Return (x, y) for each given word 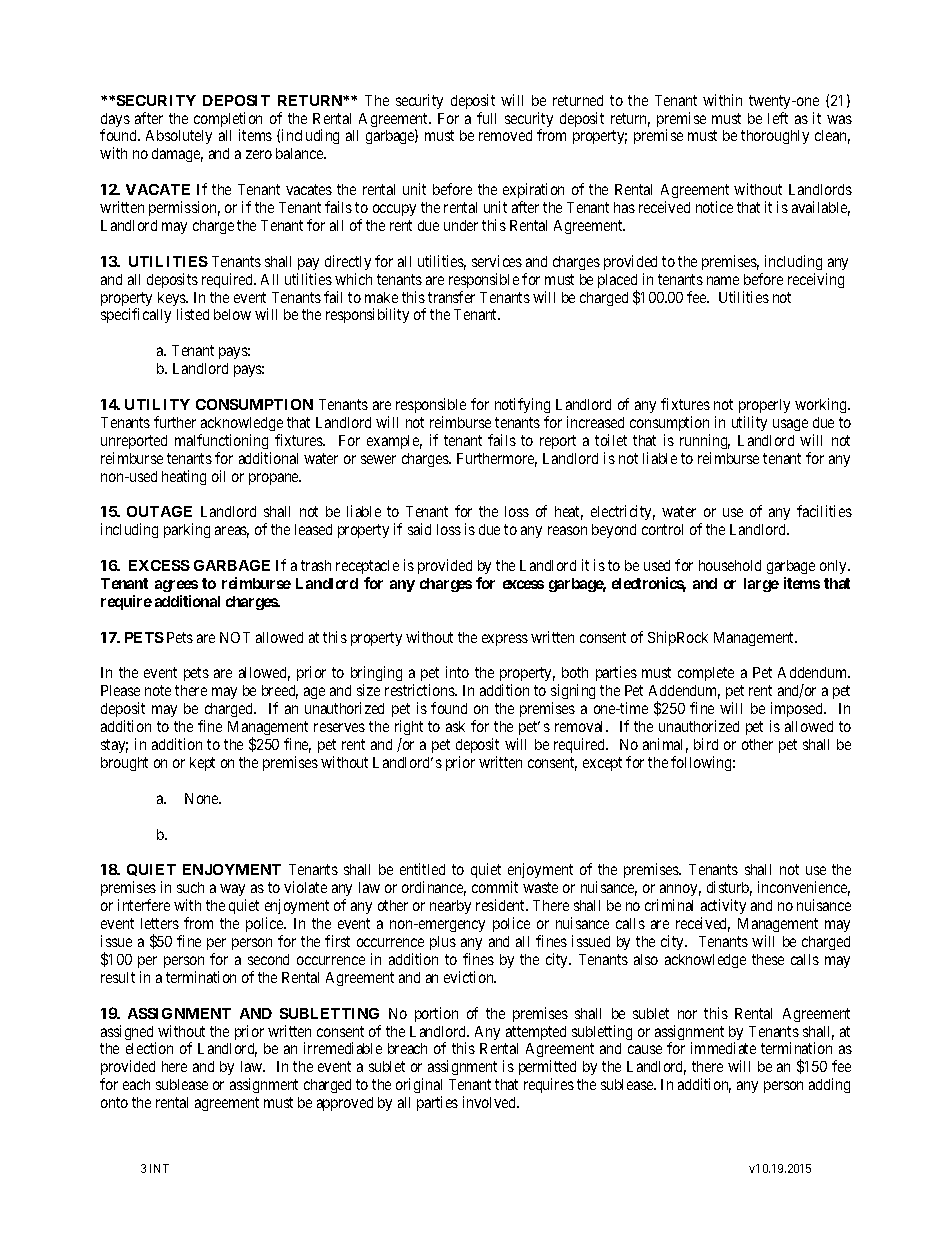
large (761, 585)
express (505, 640)
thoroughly (775, 137)
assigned (128, 1034)
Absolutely (179, 137)
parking (187, 530)
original (419, 1087)
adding (829, 1085)
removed (505, 135)
